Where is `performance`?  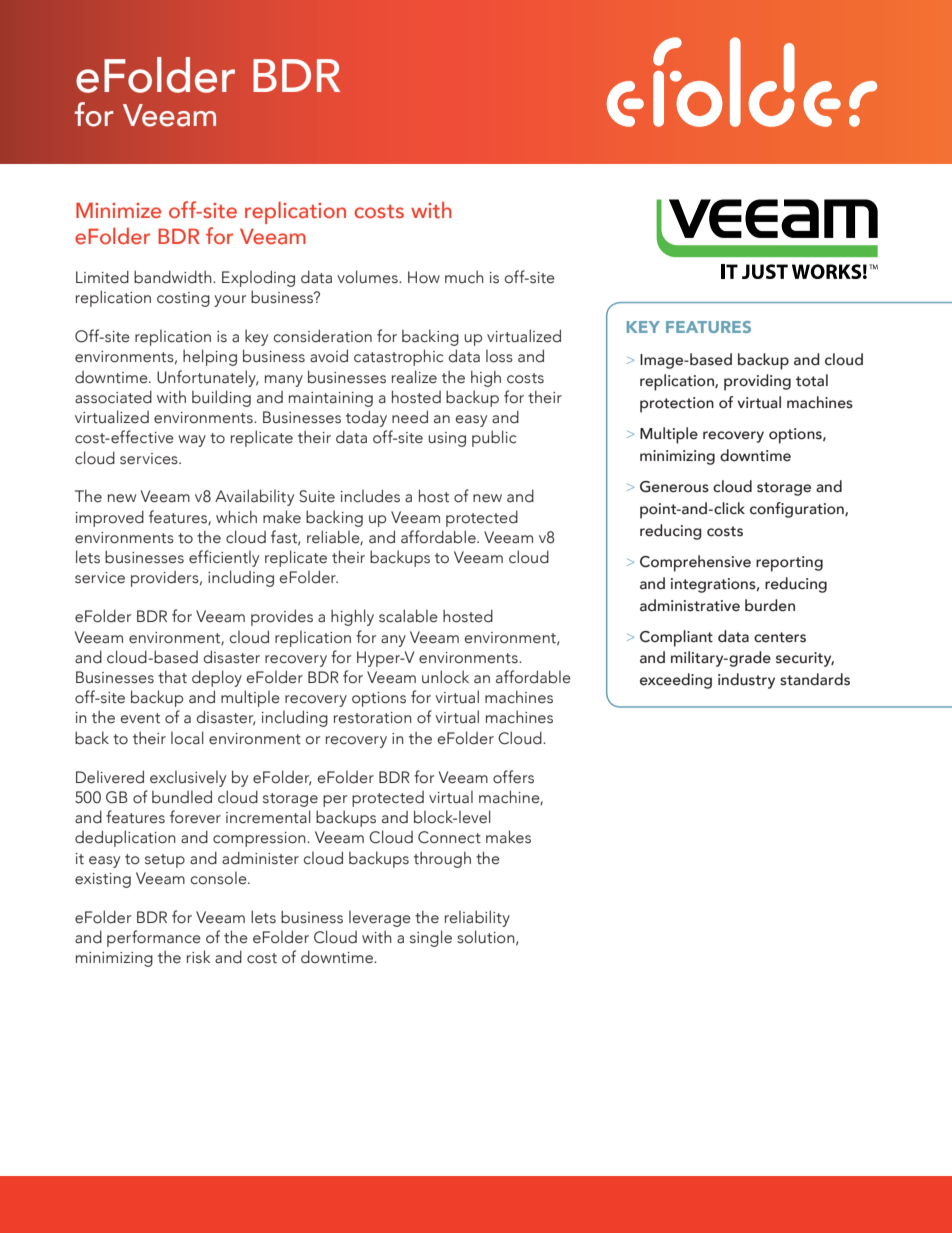 performance is located at coordinates (154, 938).
